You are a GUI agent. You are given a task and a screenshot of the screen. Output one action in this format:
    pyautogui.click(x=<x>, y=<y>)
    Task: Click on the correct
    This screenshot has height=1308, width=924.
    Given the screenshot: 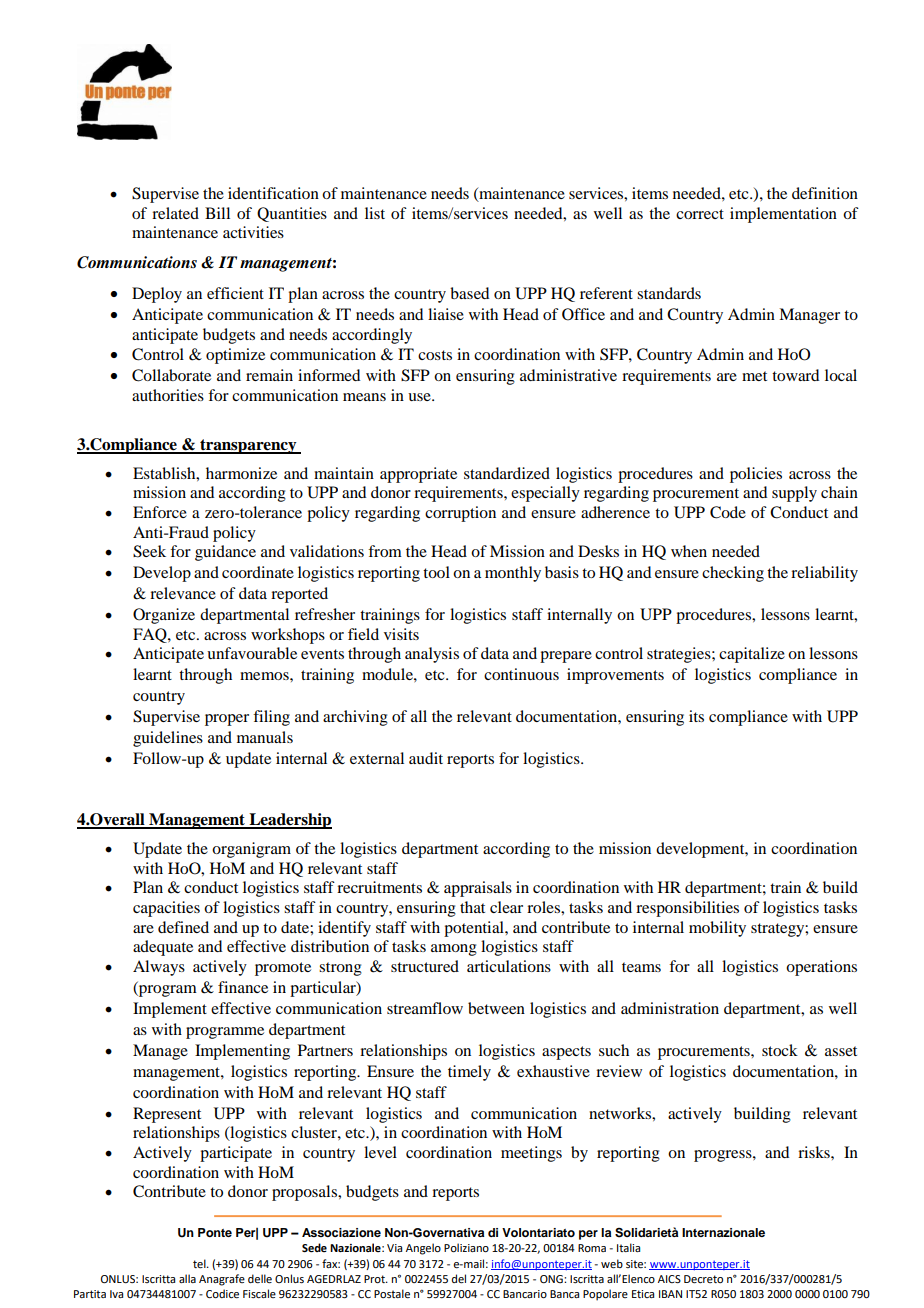 What is the action you would take?
    pyautogui.click(x=700, y=214)
